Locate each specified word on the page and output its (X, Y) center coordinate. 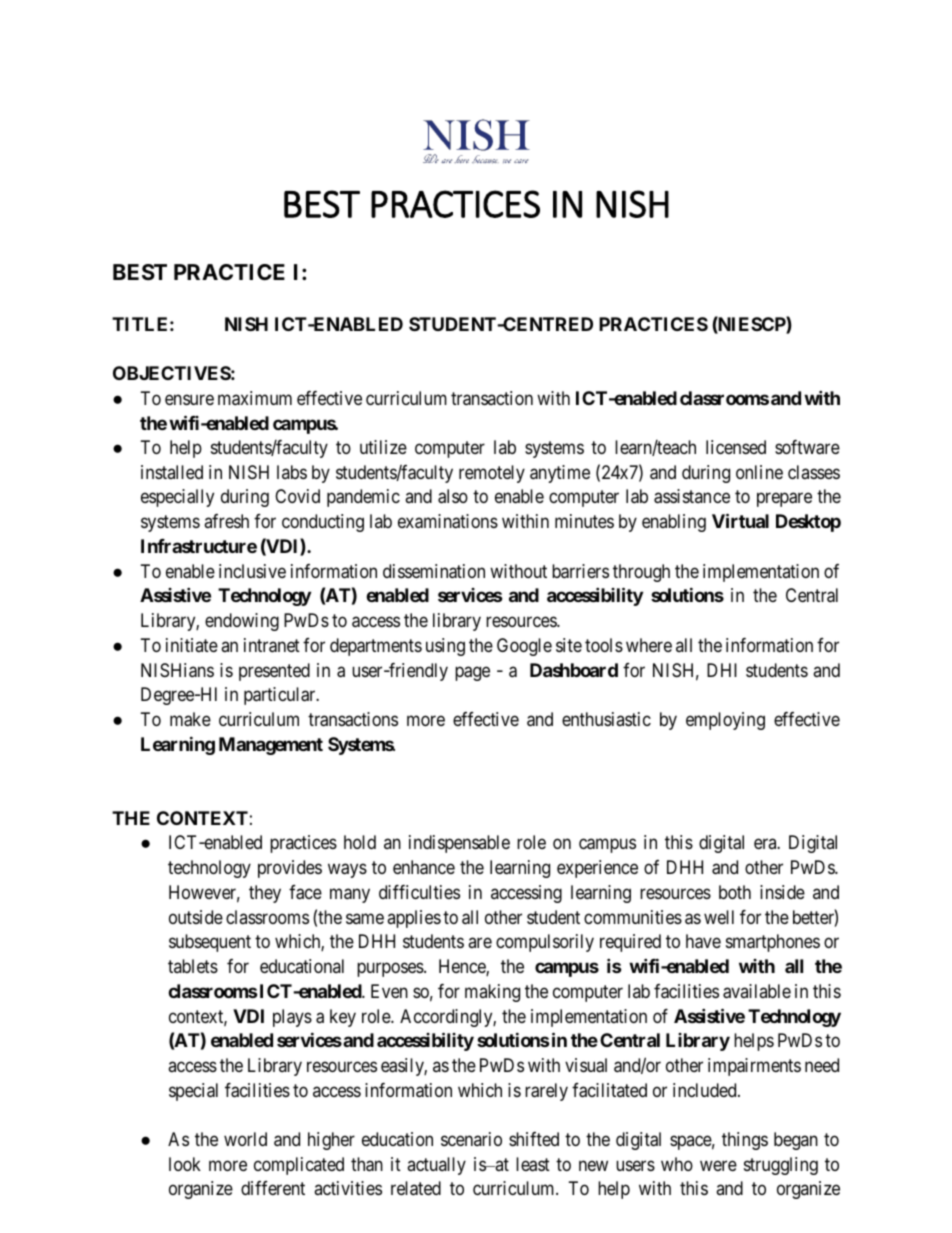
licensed (736, 447)
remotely (492, 474)
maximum (255, 398)
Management (271, 746)
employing (725, 721)
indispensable (459, 844)
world (245, 1139)
